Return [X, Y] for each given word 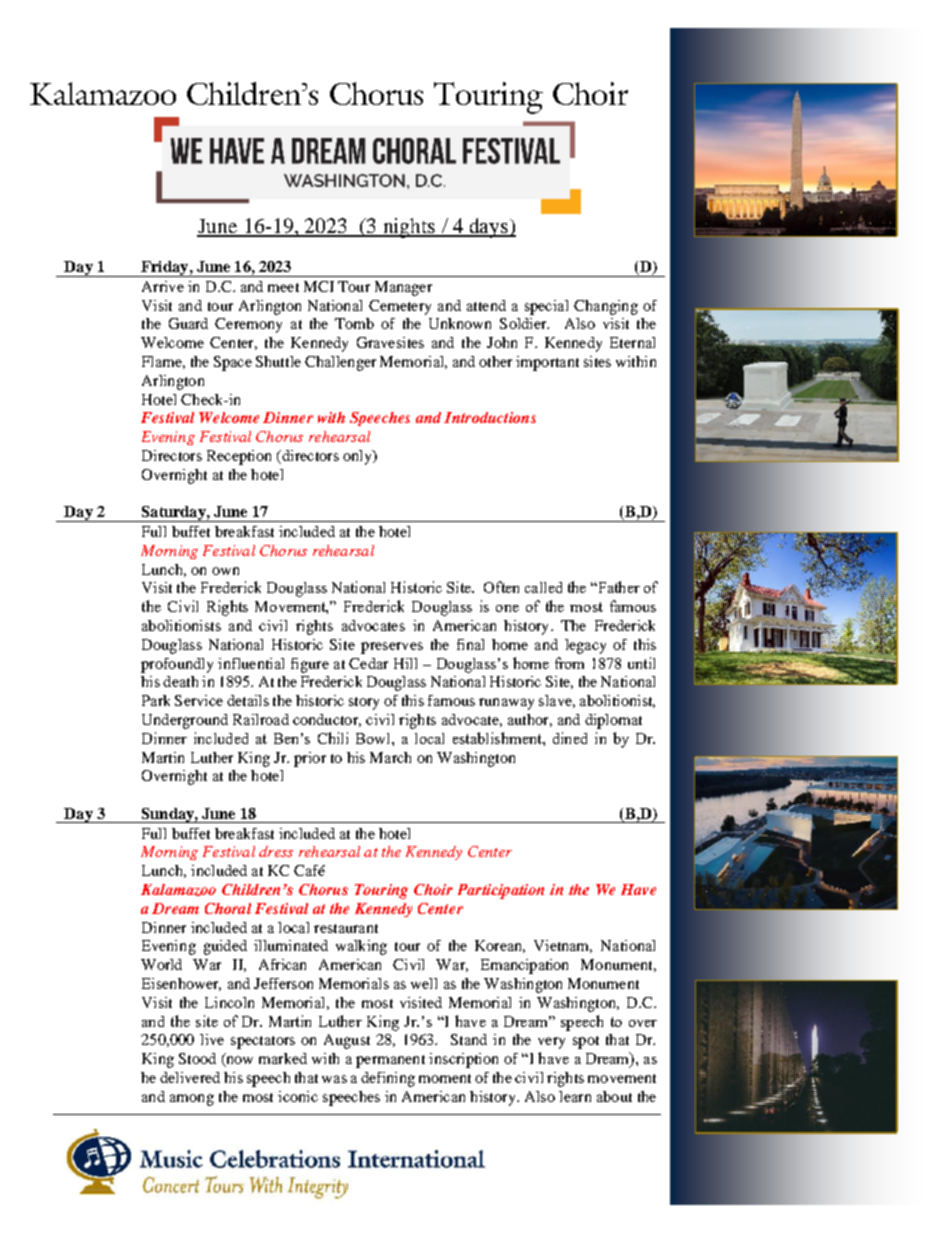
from [569, 663]
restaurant [346, 928]
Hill [405, 663]
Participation [501, 891]
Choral [228, 908]
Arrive [163, 286]
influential [251, 663]
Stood [197, 1058]
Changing [606, 307]
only [358, 457]
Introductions [490, 417]
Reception [239, 457]
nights [409, 228]
